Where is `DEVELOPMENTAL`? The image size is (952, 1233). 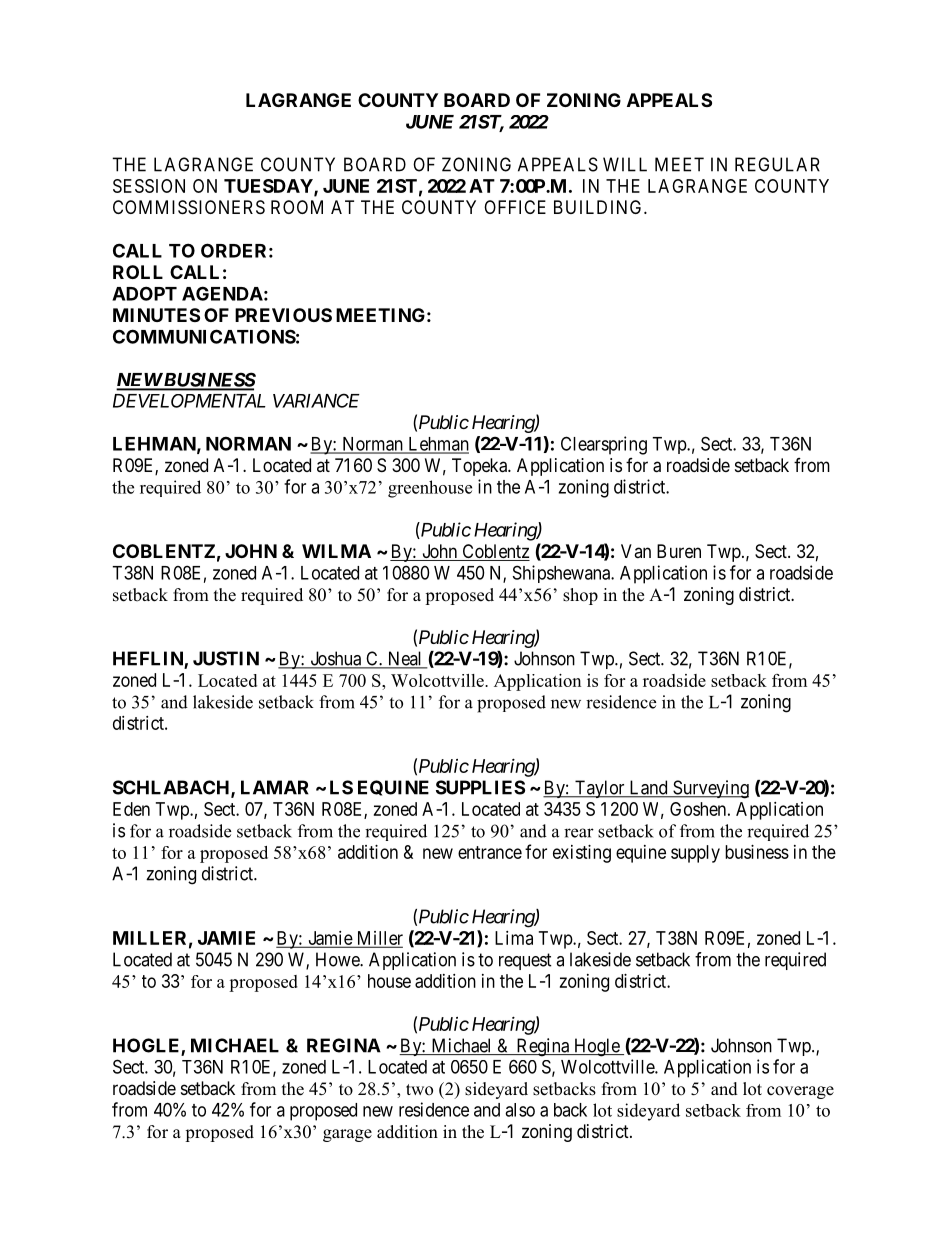
DEVELOPMENTAL is located at coordinates (189, 401).
